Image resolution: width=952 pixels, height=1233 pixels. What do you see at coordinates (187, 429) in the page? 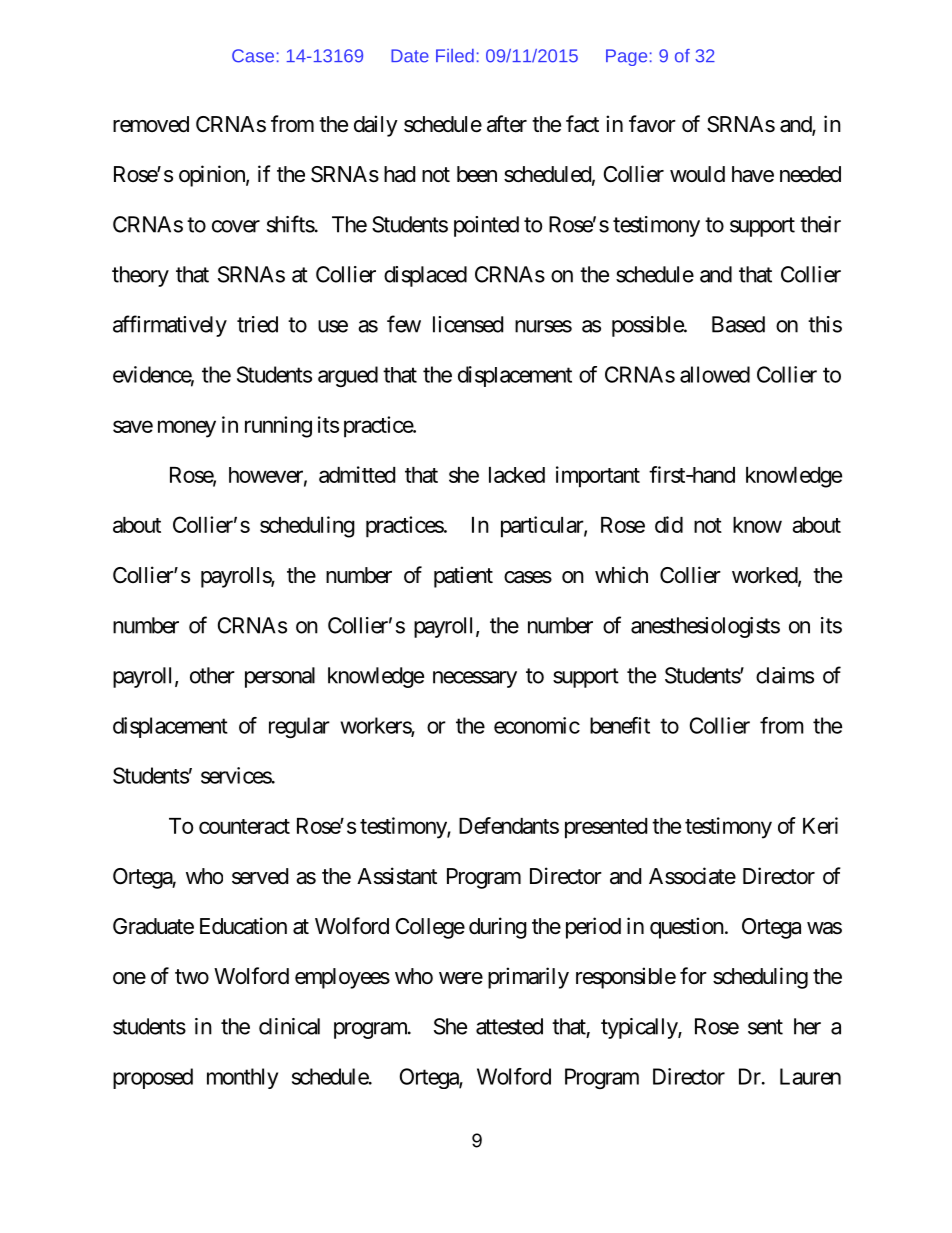
I see `money` at bounding box center [187, 429].
